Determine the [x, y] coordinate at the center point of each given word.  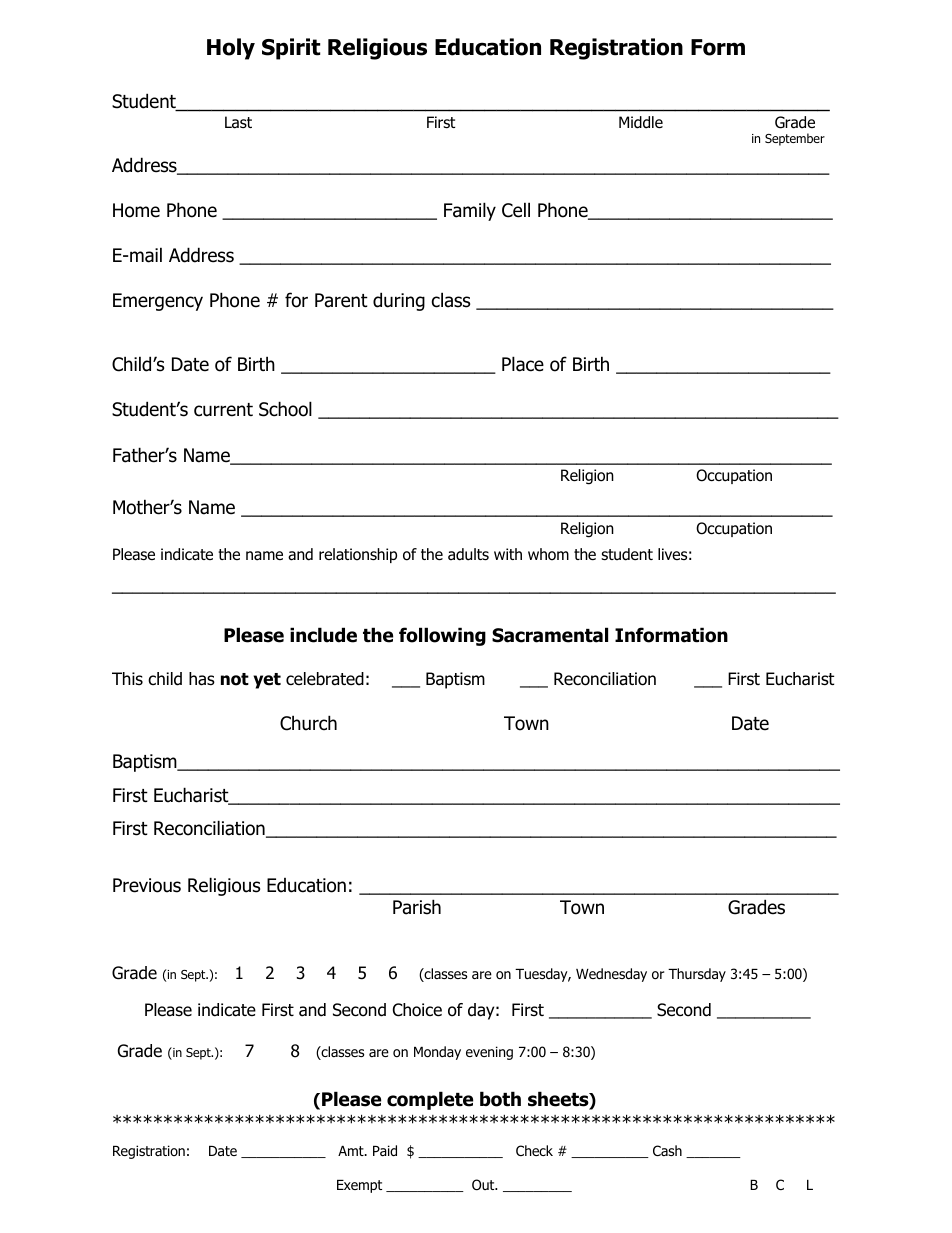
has [202, 679]
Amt [352, 1151]
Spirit [291, 49]
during [399, 301]
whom [548, 554]
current [223, 410]
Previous [147, 885]
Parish [417, 907]
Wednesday [611, 975]
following [442, 636]
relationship [358, 555]
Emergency [158, 302]
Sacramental [550, 635]
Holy [231, 49]
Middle [641, 122]
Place [523, 364]
